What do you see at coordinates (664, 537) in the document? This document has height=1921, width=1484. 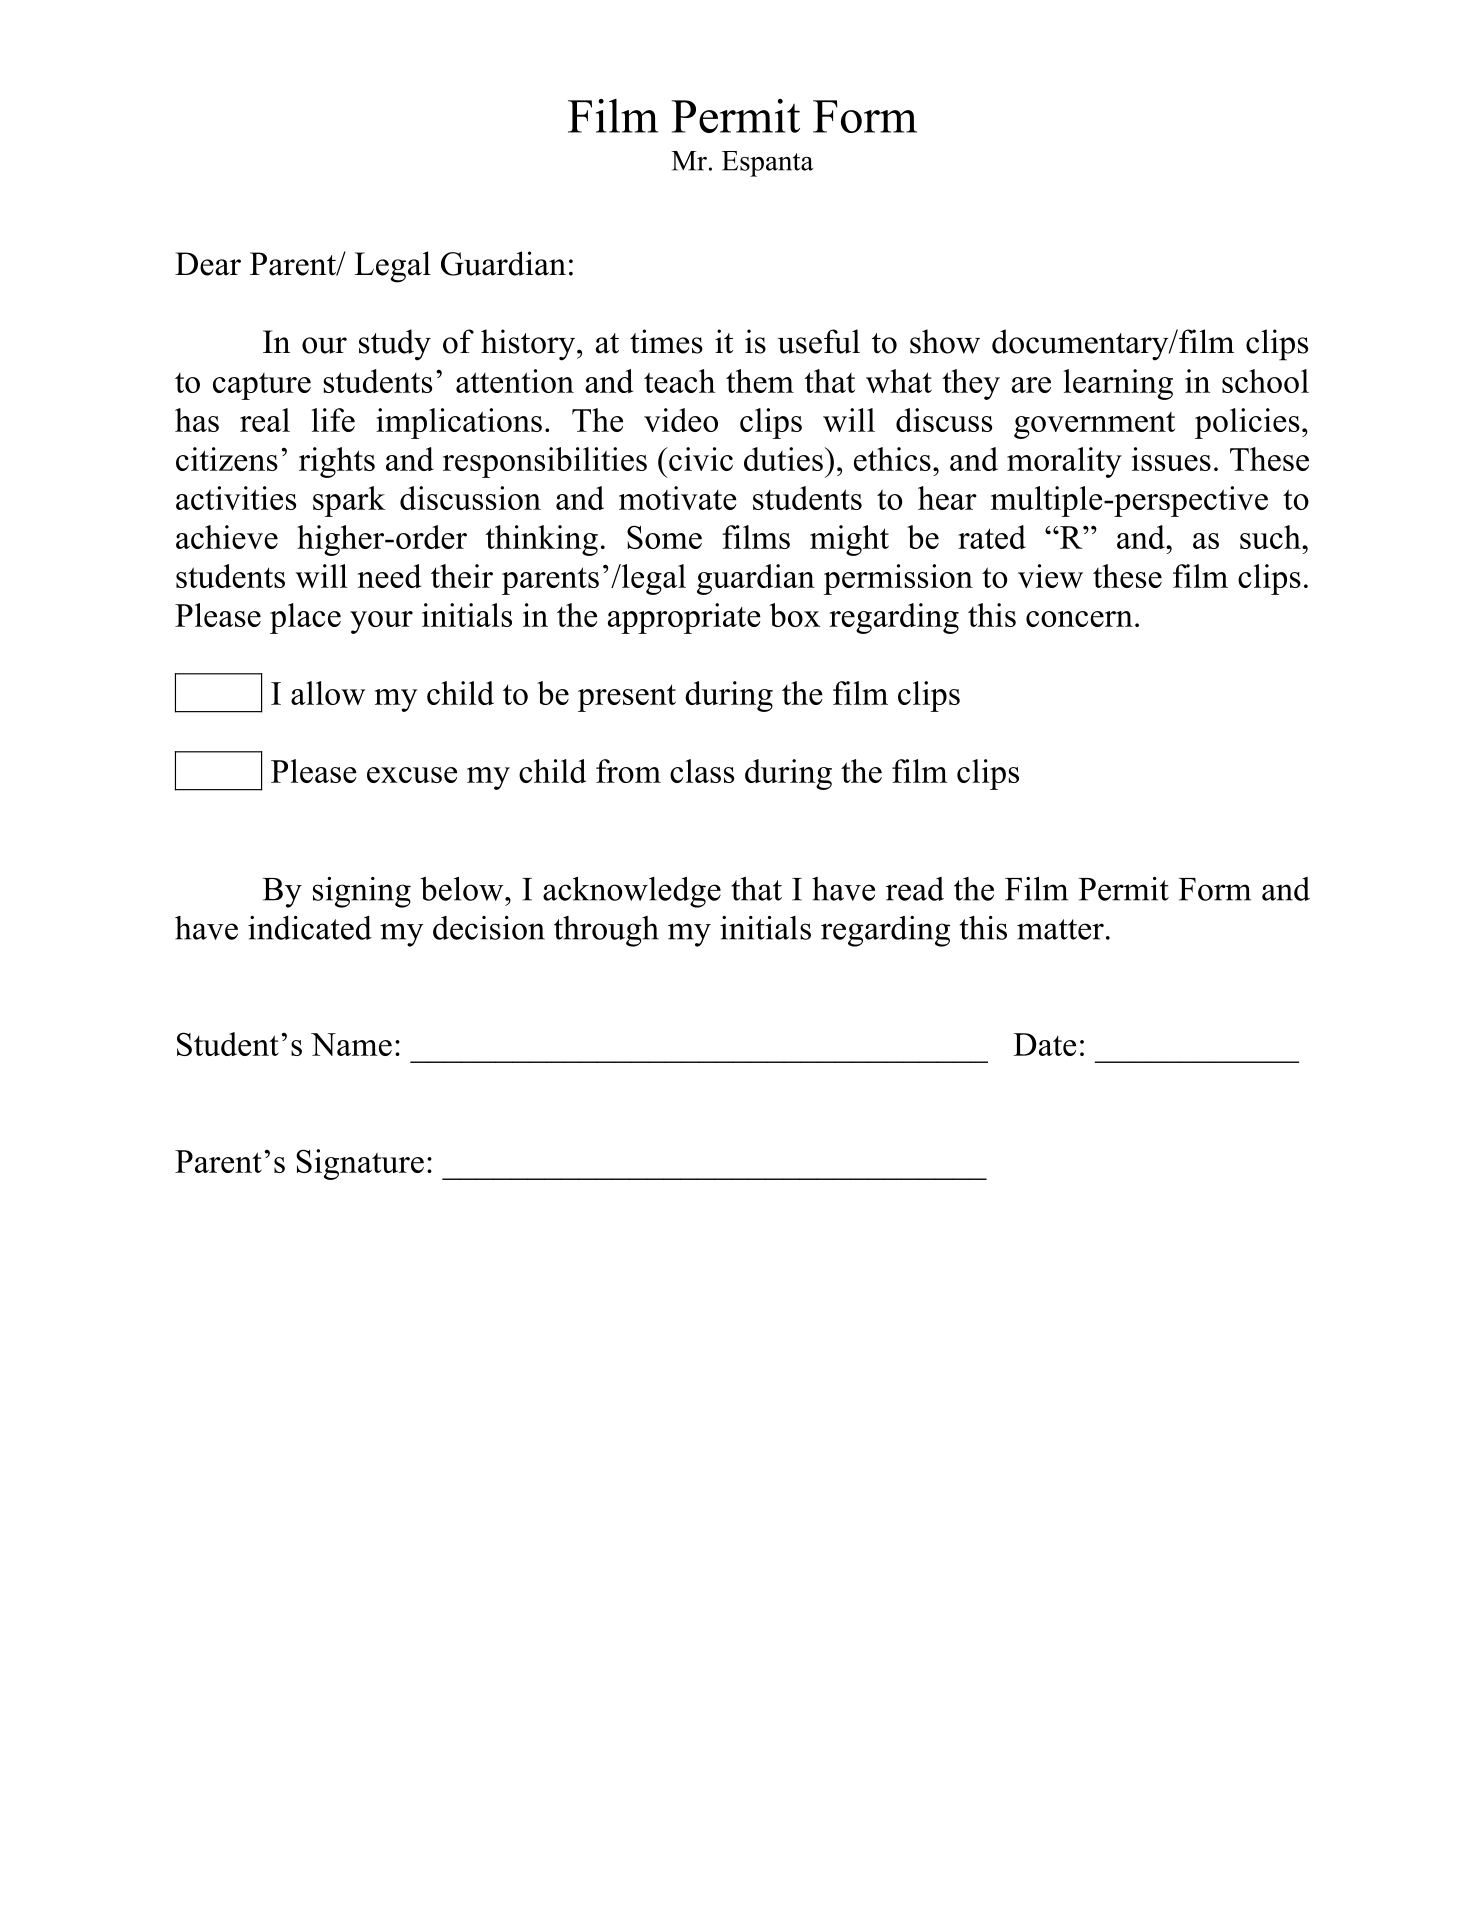 I see `Some` at bounding box center [664, 537].
